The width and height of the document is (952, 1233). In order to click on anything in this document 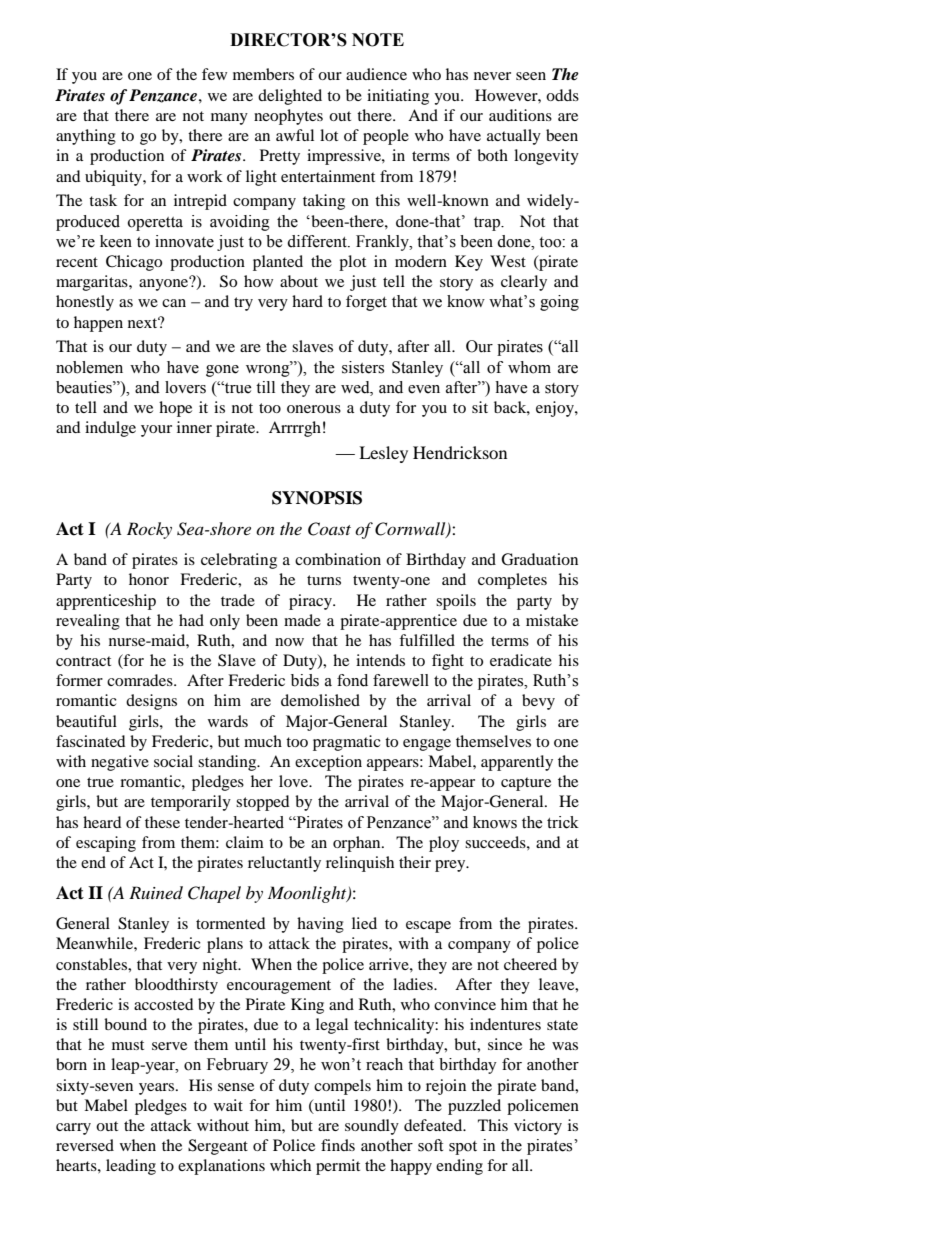, I will do `click(86, 137)`.
